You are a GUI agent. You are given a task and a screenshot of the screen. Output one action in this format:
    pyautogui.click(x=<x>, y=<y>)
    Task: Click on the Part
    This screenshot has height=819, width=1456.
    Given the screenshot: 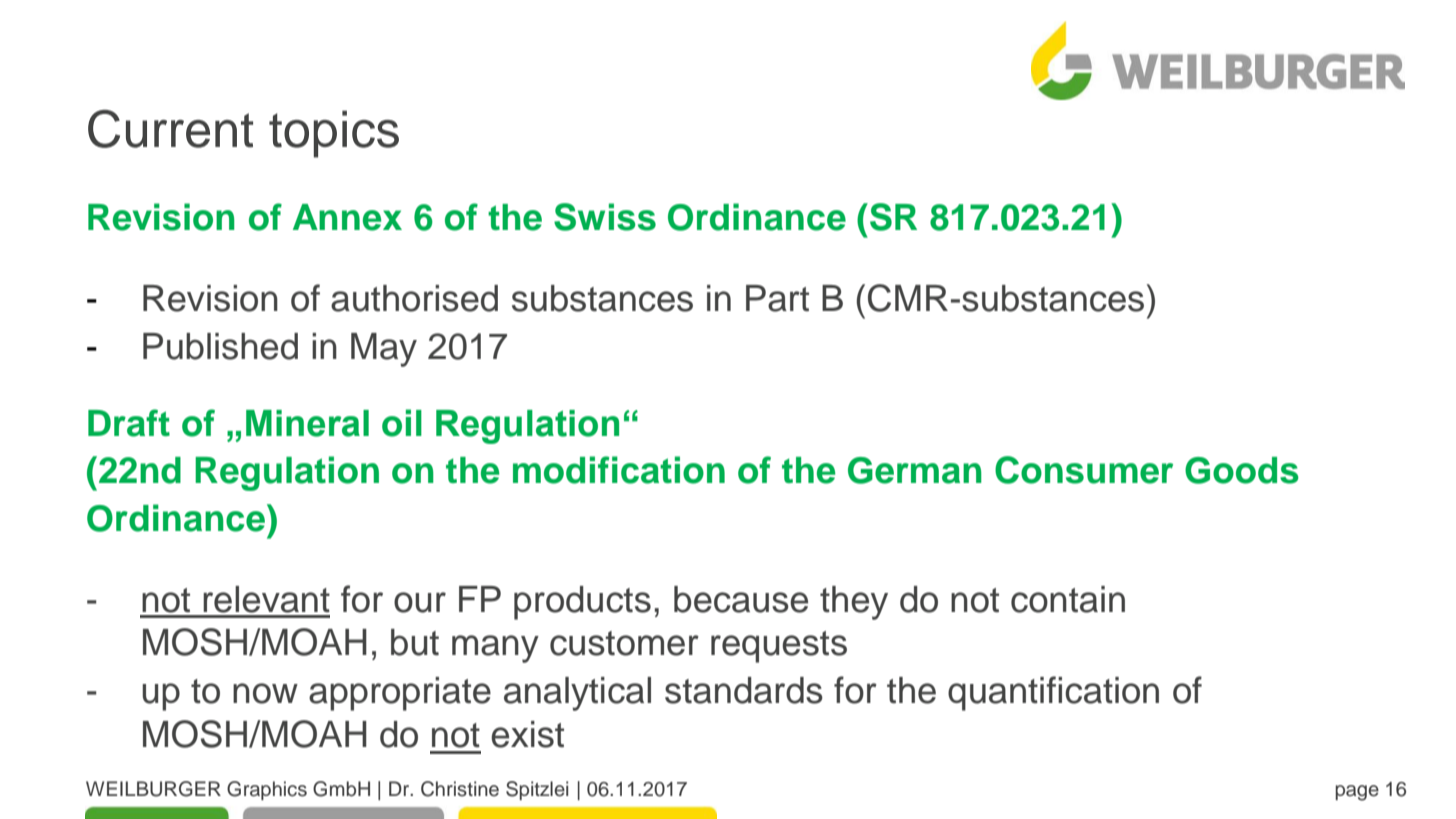 What is the action you would take?
    pyautogui.click(x=777, y=298)
